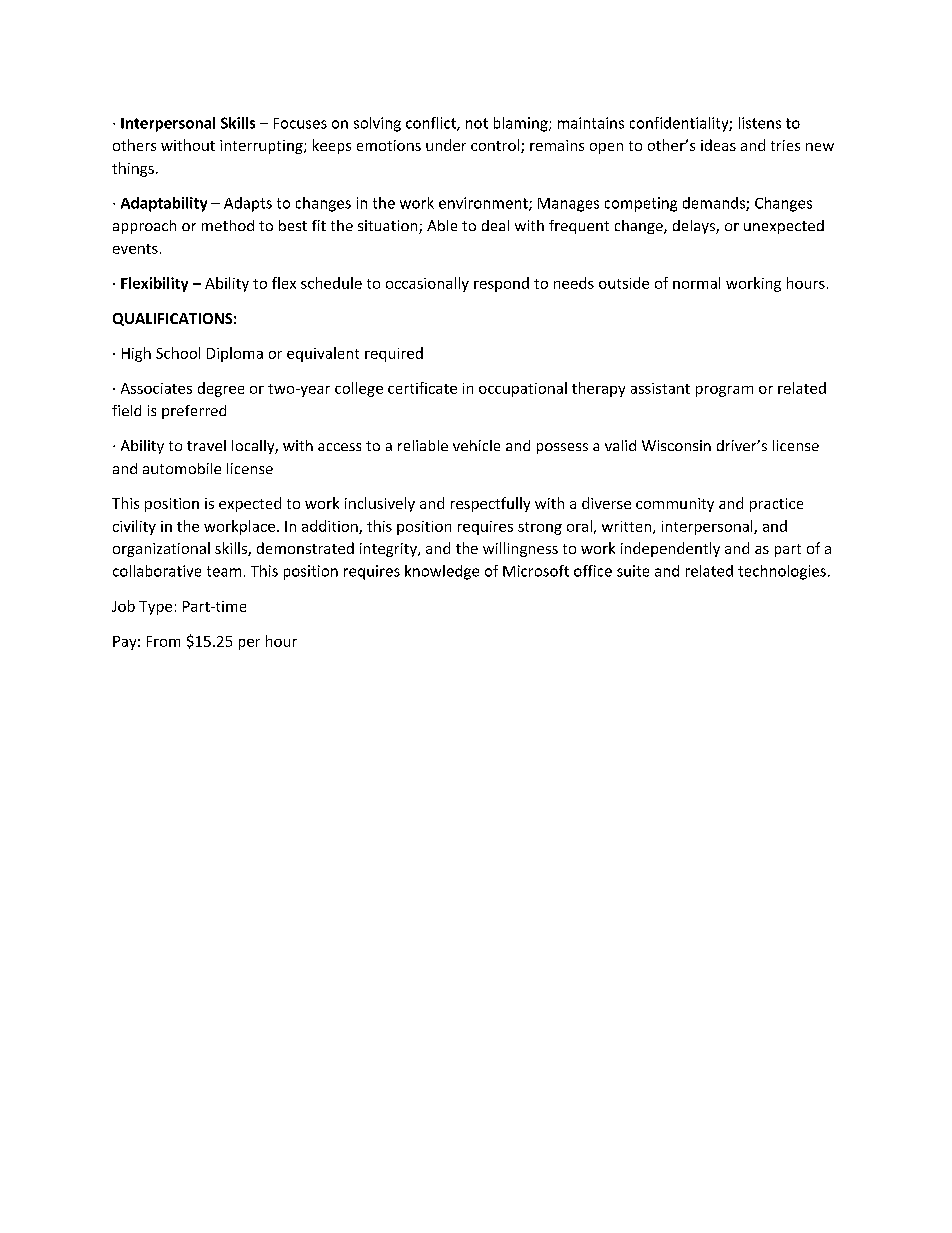 This document has height=1233, width=952. What do you see at coordinates (446, 145) in the document?
I see `under` at bounding box center [446, 145].
